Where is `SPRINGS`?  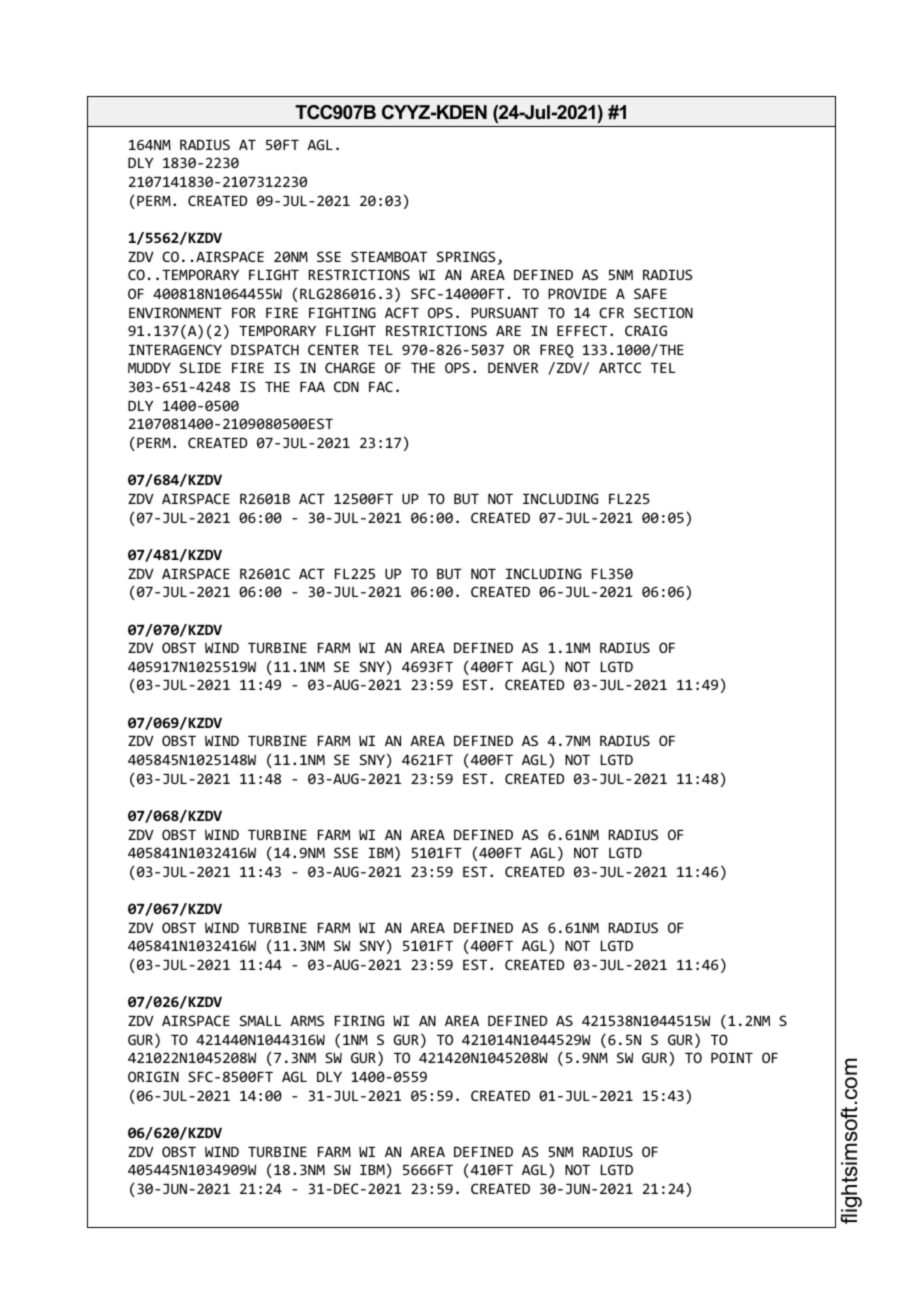
SPRINGS is located at coordinates (466, 256).
